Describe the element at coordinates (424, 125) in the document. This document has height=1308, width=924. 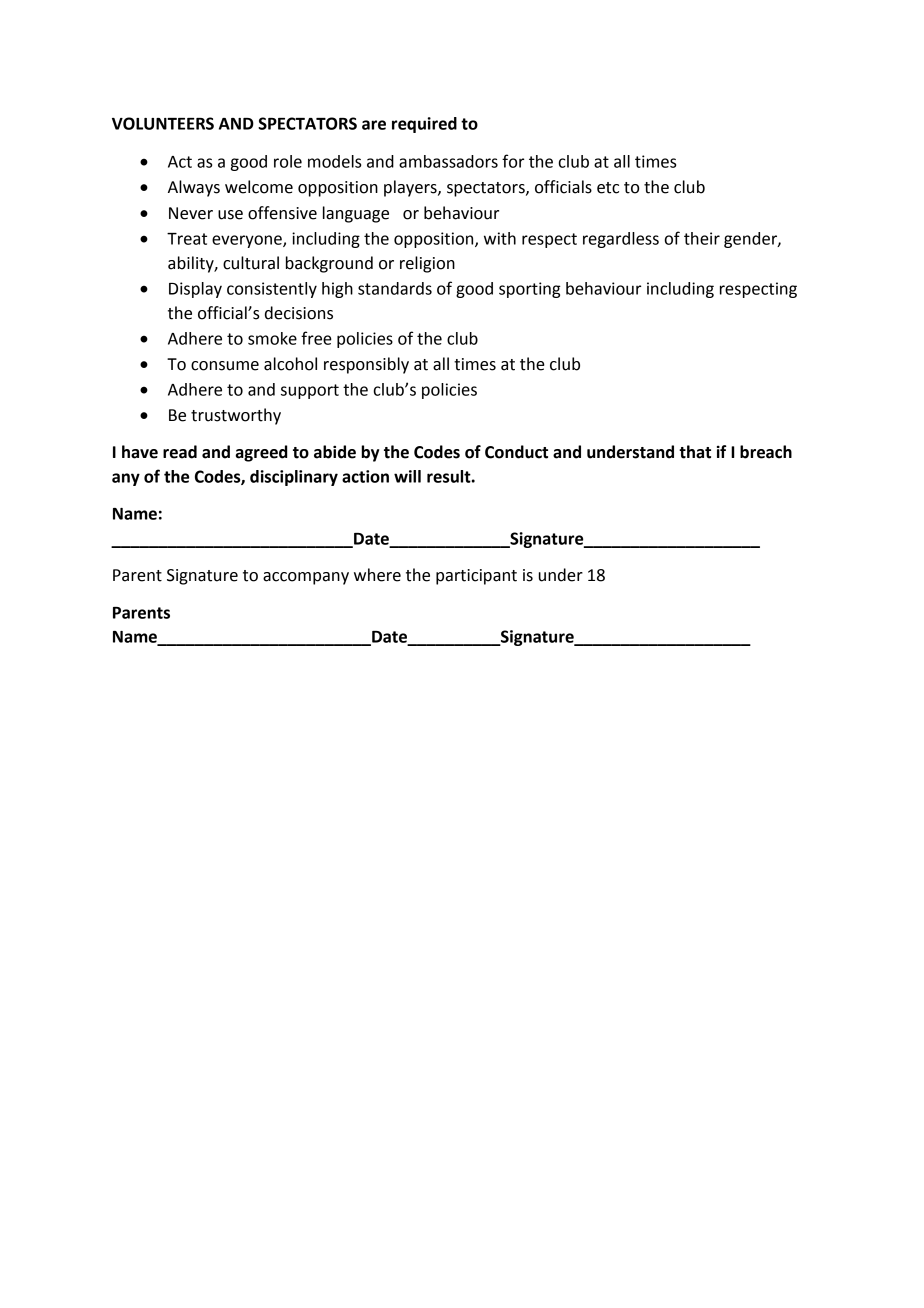
I see `required` at that location.
